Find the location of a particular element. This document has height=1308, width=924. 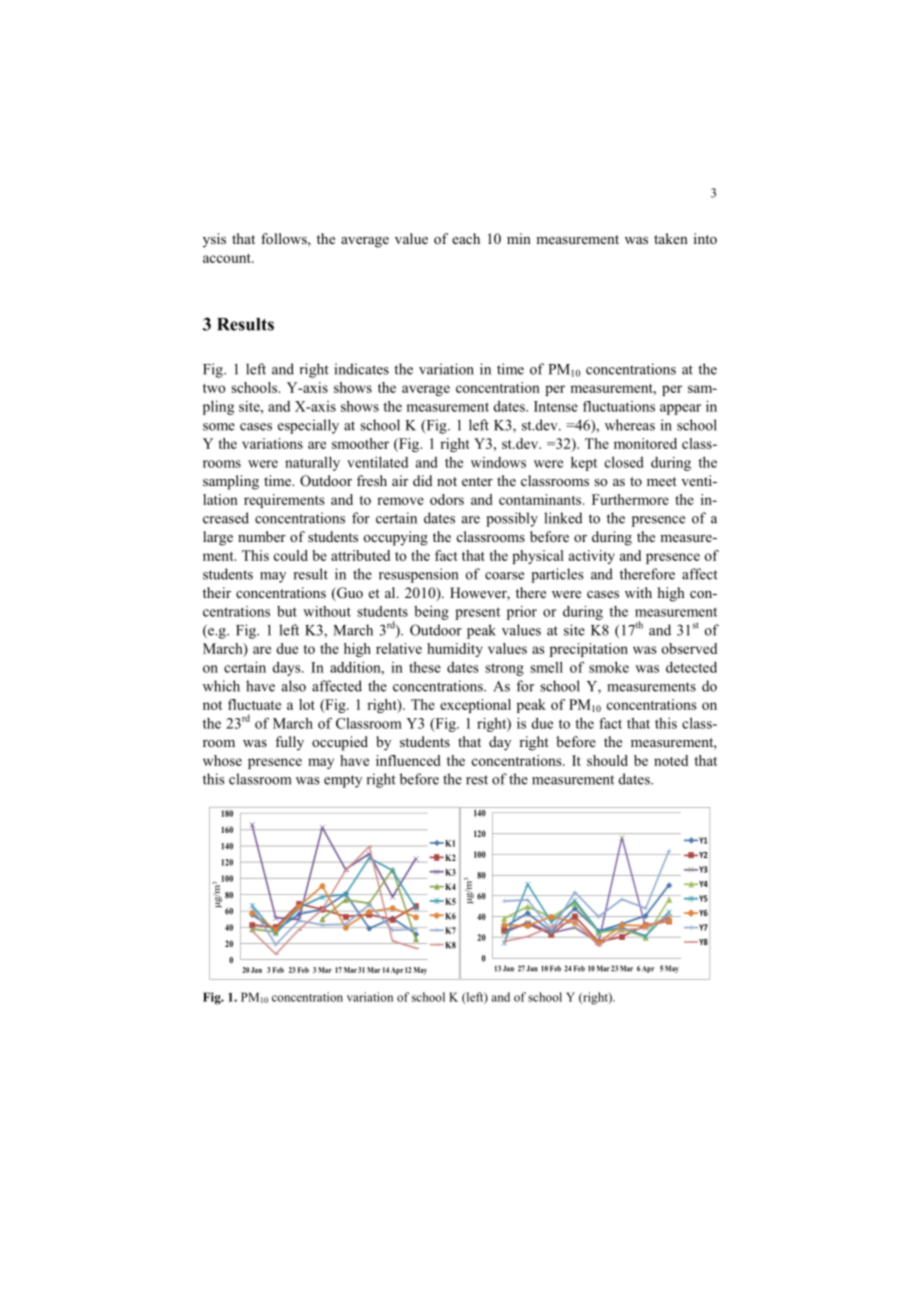

account is located at coordinates (228, 258).
